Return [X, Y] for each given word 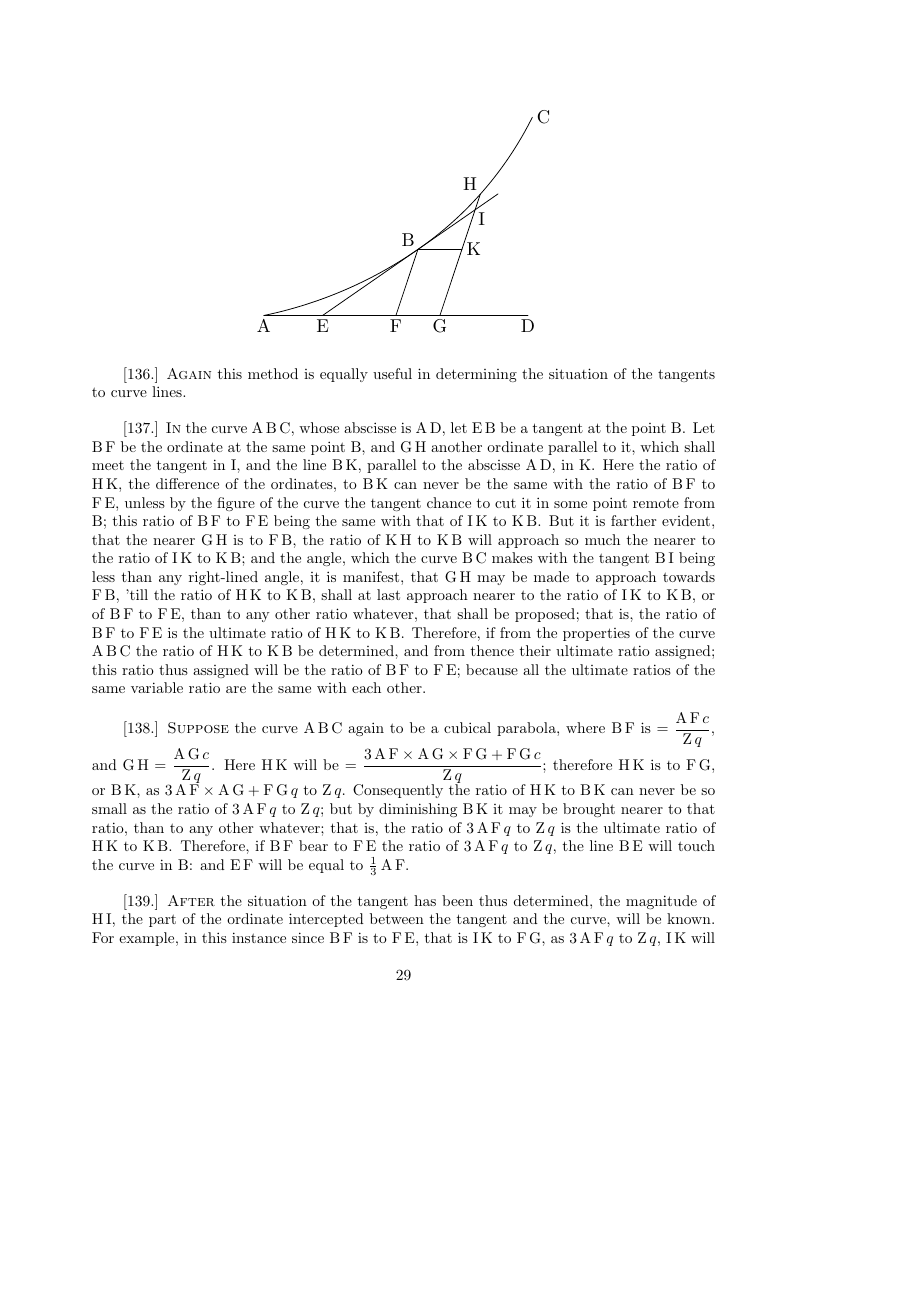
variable [157, 687]
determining [476, 375]
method [273, 373]
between [397, 918]
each [366, 687]
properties [596, 634]
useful [392, 373]
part [162, 920]
